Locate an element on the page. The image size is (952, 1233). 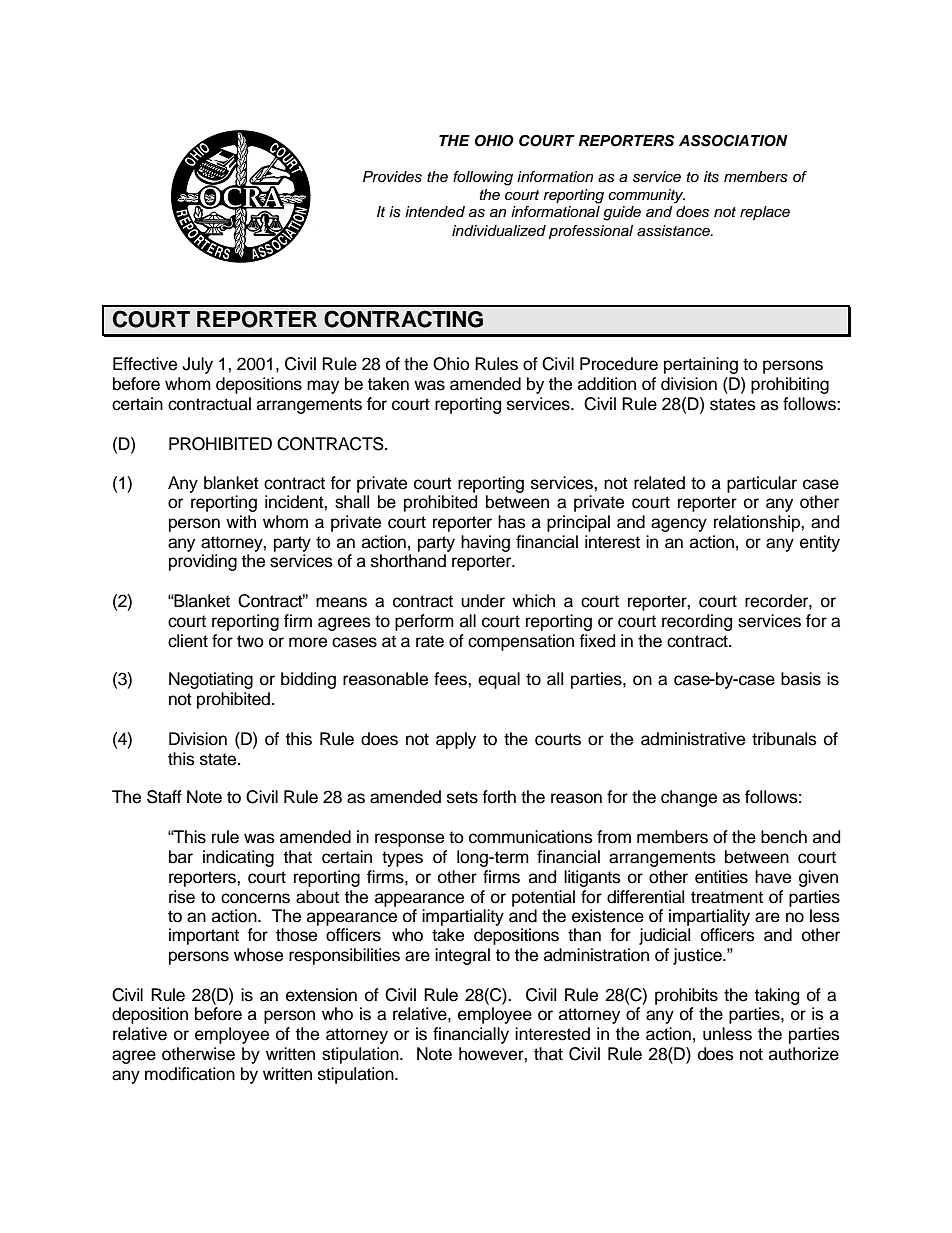
forth is located at coordinates (499, 797).
